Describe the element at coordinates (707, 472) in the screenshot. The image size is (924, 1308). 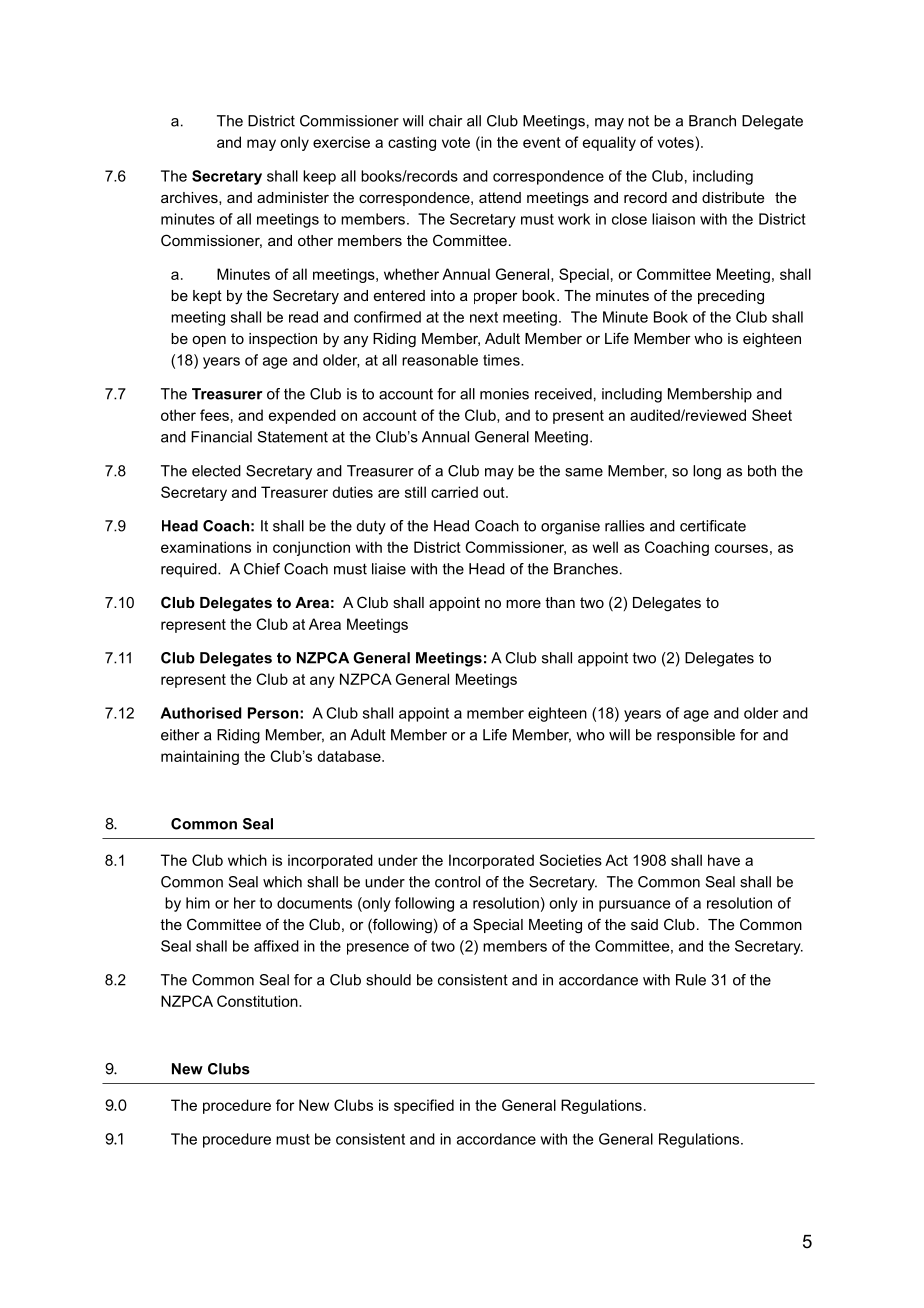
I see `long` at that location.
